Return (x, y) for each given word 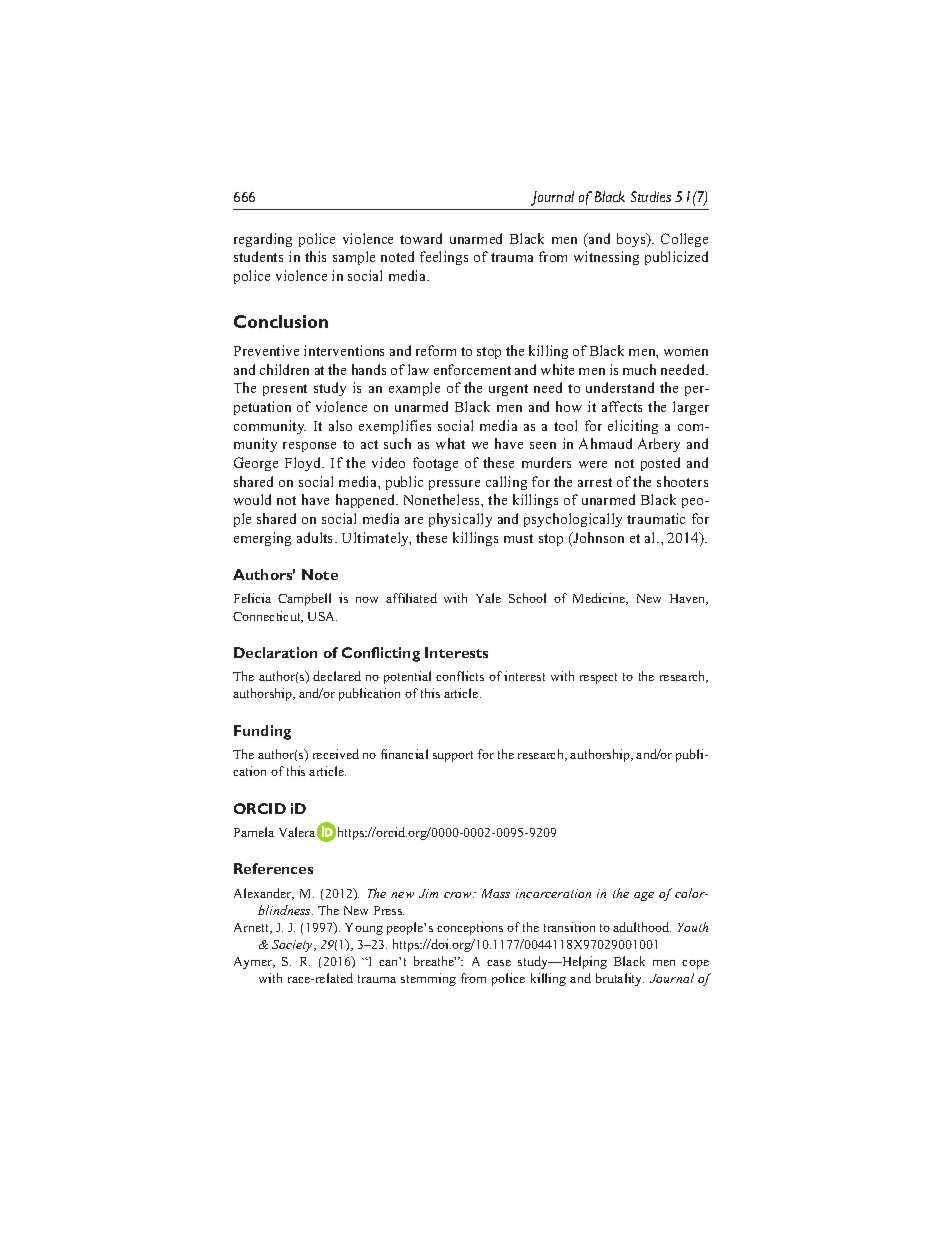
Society (293, 946)
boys (632, 240)
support (453, 756)
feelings (444, 258)
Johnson (598, 537)
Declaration (275, 652)
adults (316, 537)
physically (460, 520)
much (639, 369)
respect (598, 678)
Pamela (254, 832)
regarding (263, 240)
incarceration (553, 893)
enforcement (472, 369)
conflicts (460, 676)
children (284, 369)
